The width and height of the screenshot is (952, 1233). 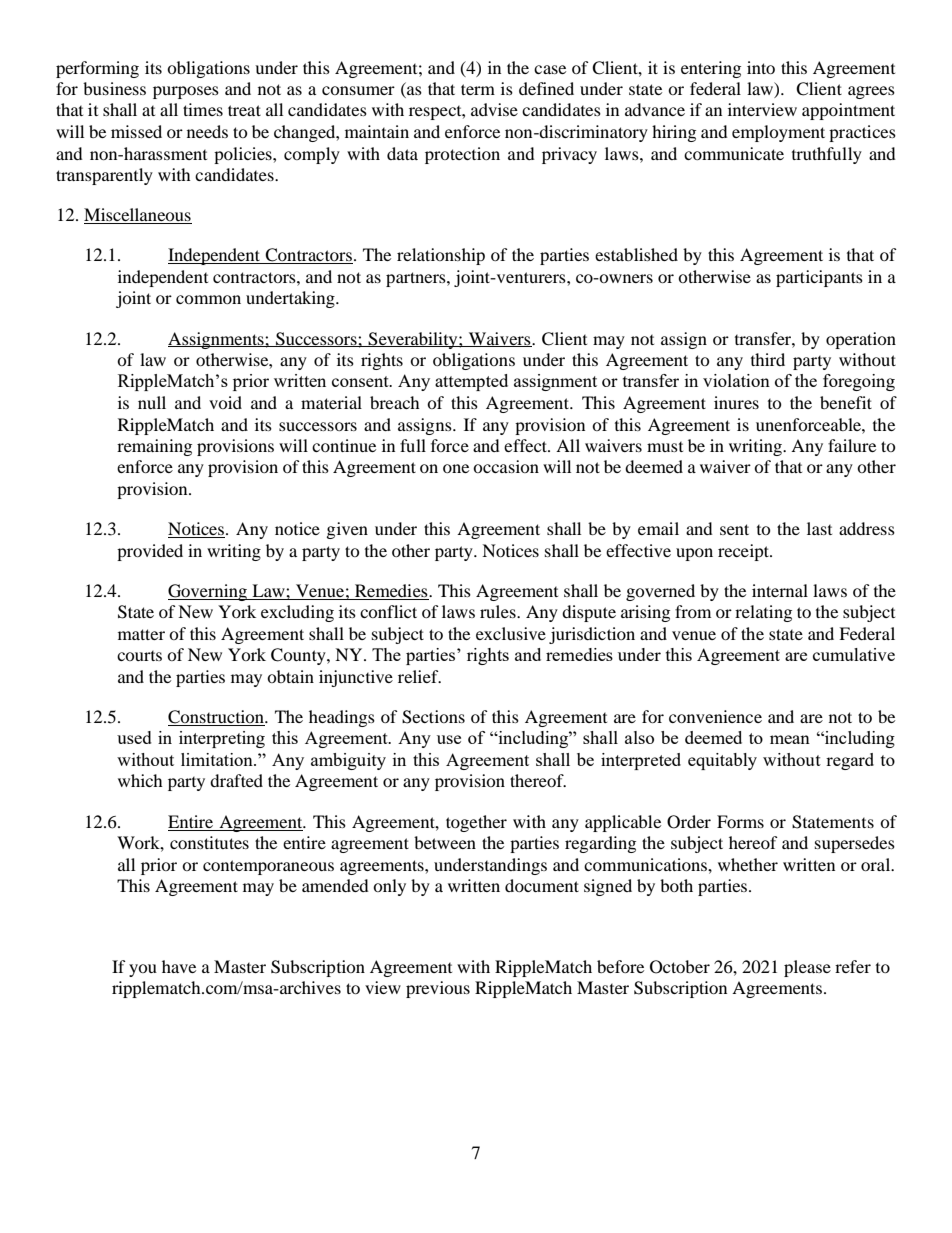 What do you see at coordinates (471, 382) in the screenshot?
I see `attempted` at bounding box center [471, 382].
